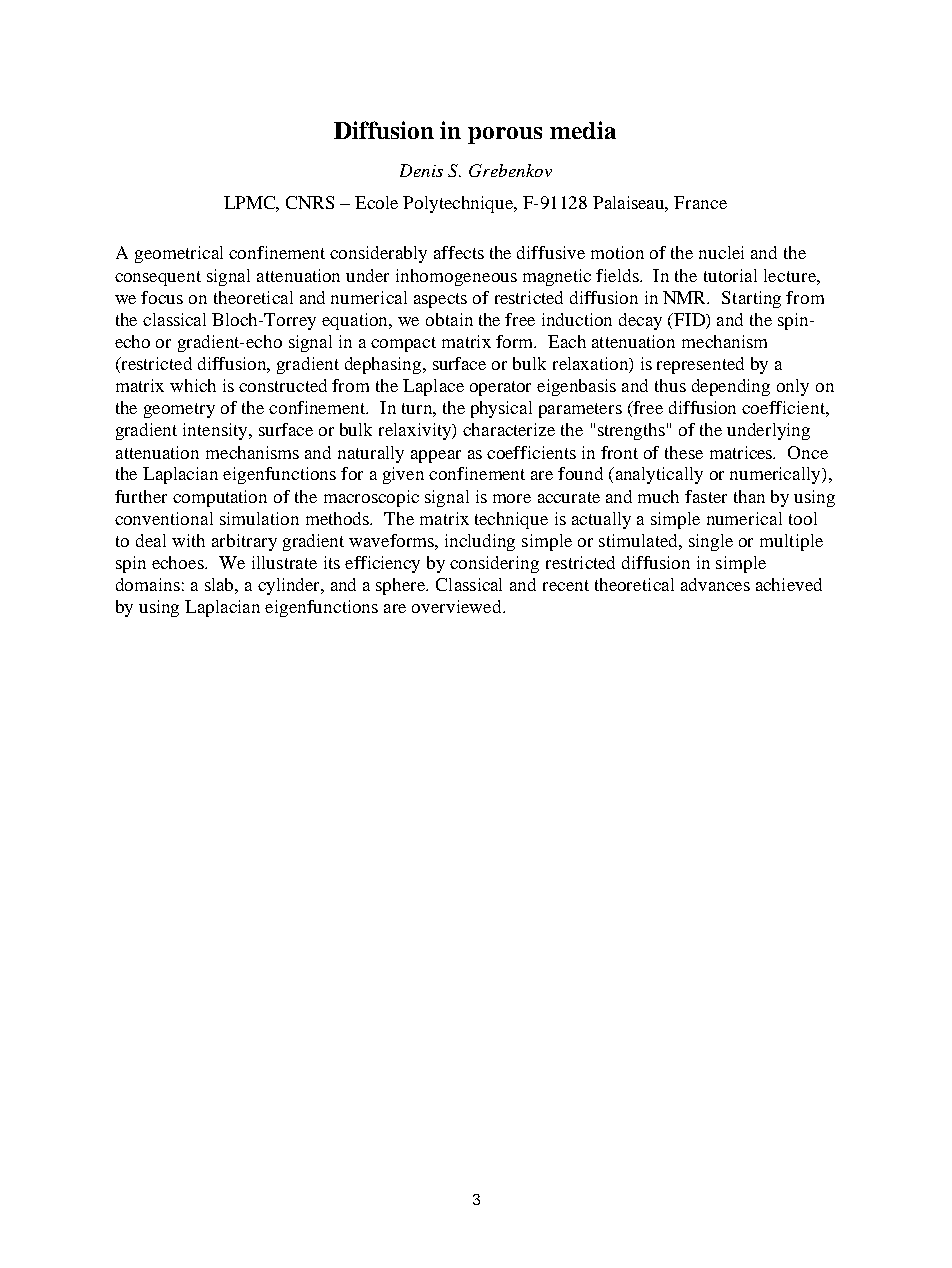 The height and width of the document is (1268, 952). Describe the element at coordinates (403, 344) in the document. I see `compact` at that location.
